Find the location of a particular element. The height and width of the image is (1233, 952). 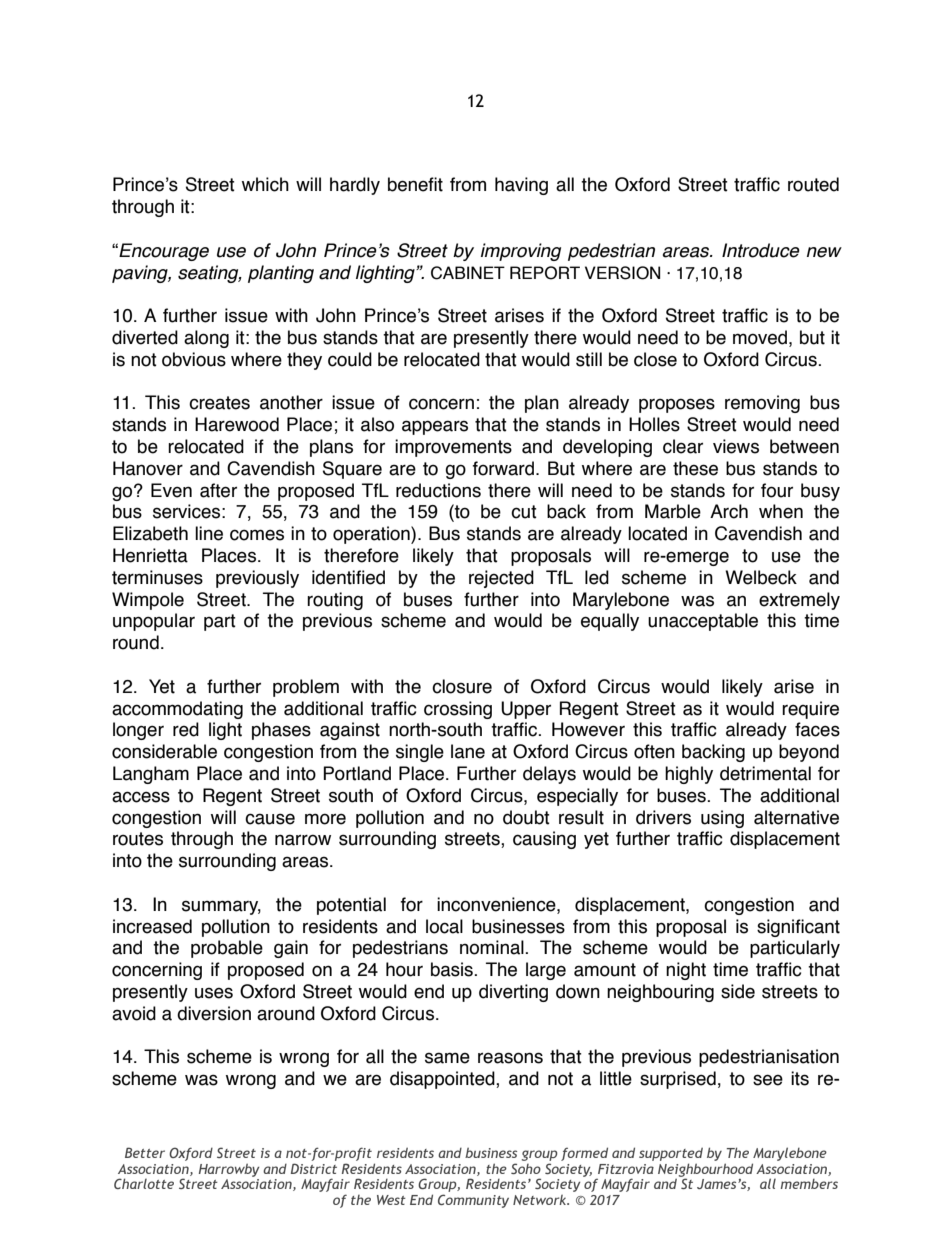

having is located at coordinates (521, 186).
